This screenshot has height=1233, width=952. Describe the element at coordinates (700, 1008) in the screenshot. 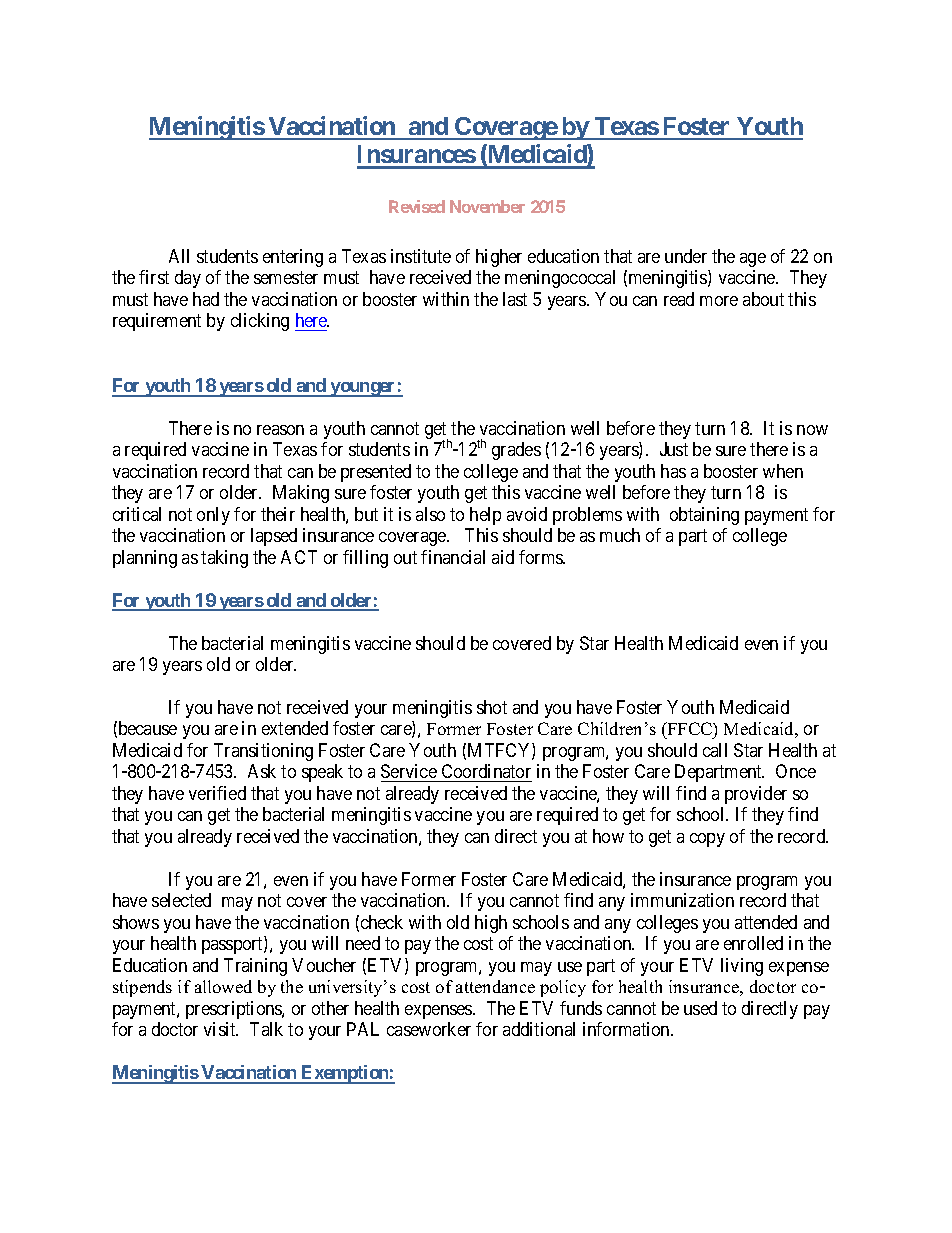

I see `used` at that location.
